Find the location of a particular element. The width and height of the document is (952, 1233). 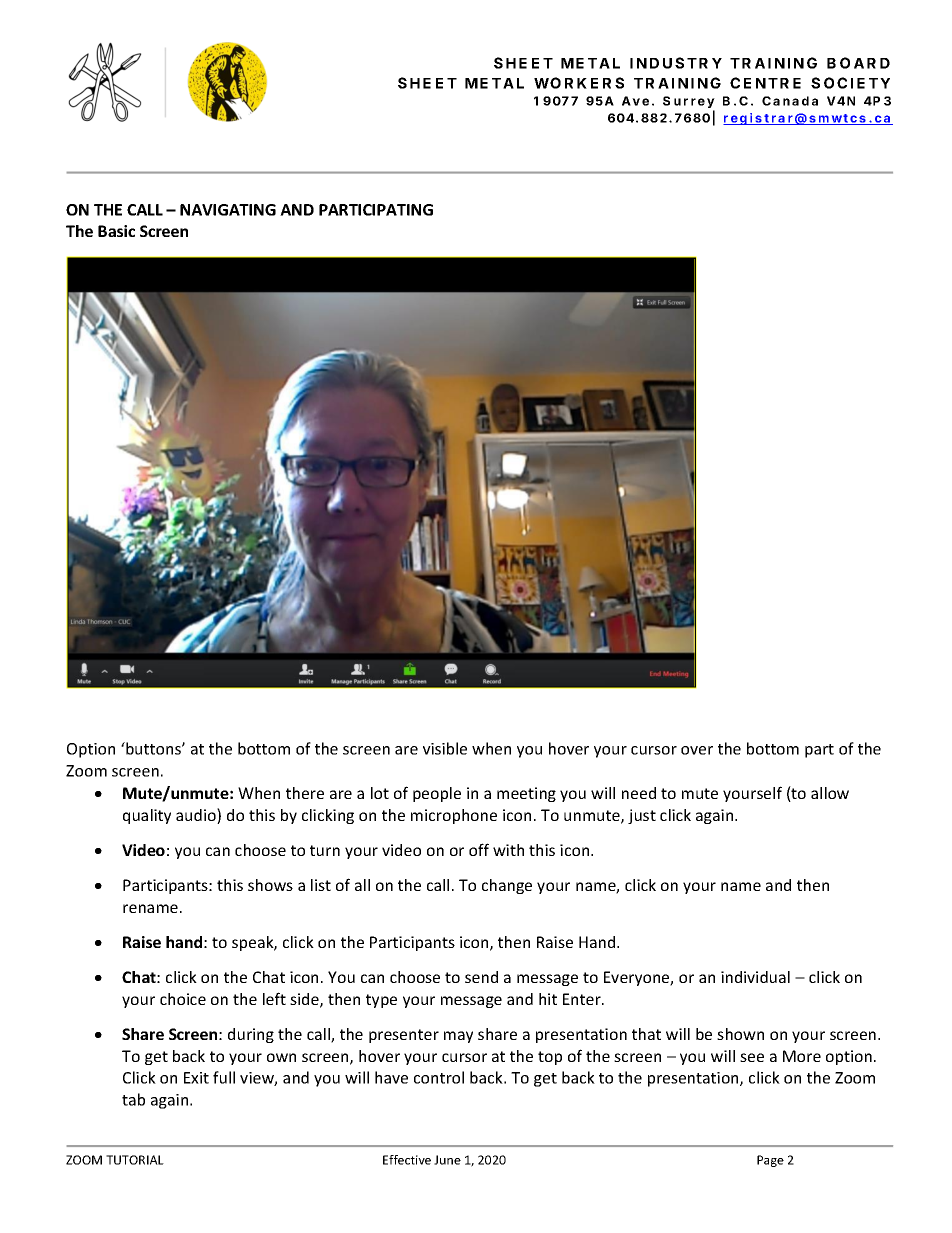

NAVIGATING is located at coordinates (228, 210).
